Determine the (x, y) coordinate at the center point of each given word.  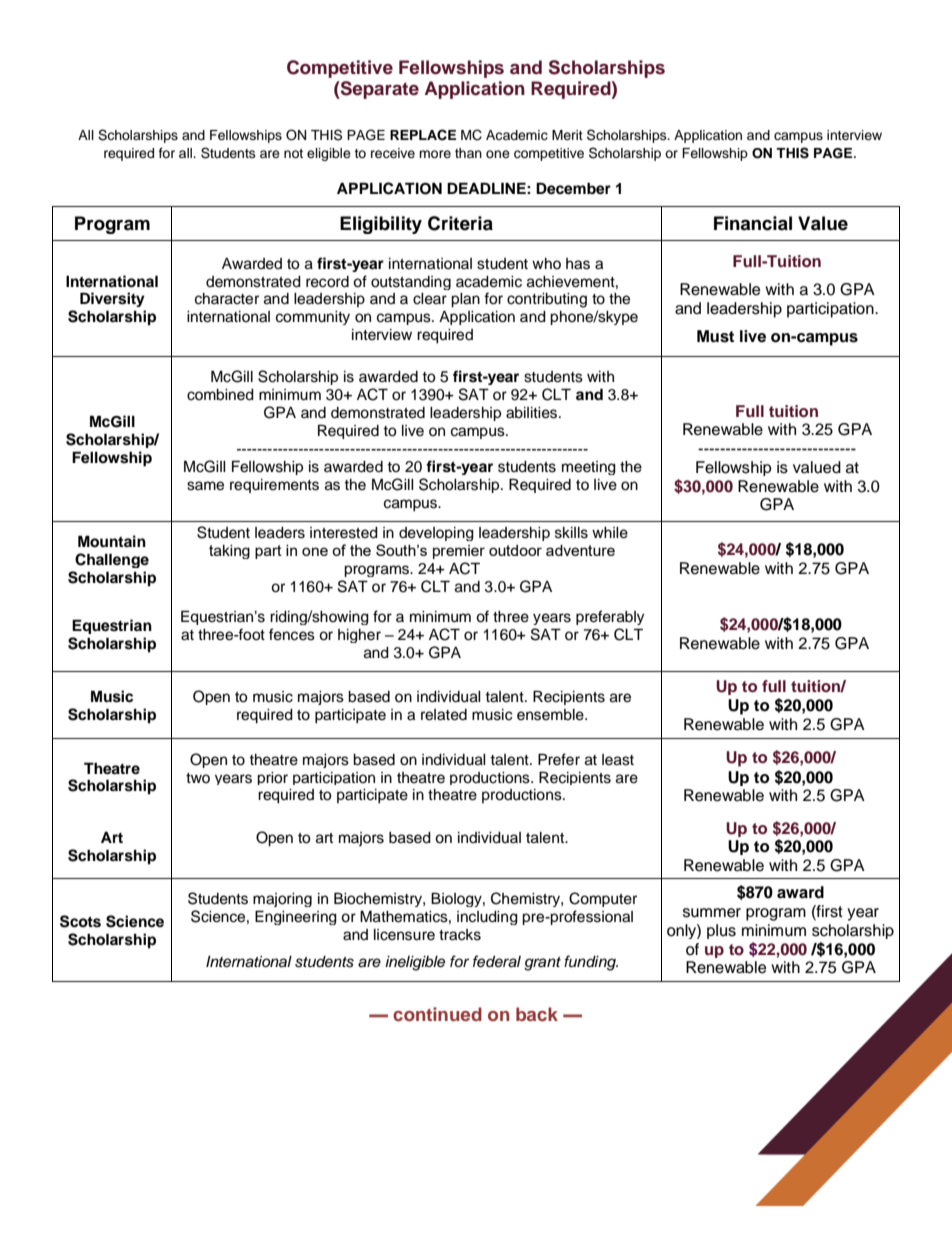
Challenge (112, 560)
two (198, 778)
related (444, 715)
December (573, 188)
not (293, 153)
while (610, 533)
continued (437, 1014)
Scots (80, 921)
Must (715, 336)
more (435, 154)
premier (459, 552)
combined (220, 395)
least (618, 760)
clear (430, 299)
